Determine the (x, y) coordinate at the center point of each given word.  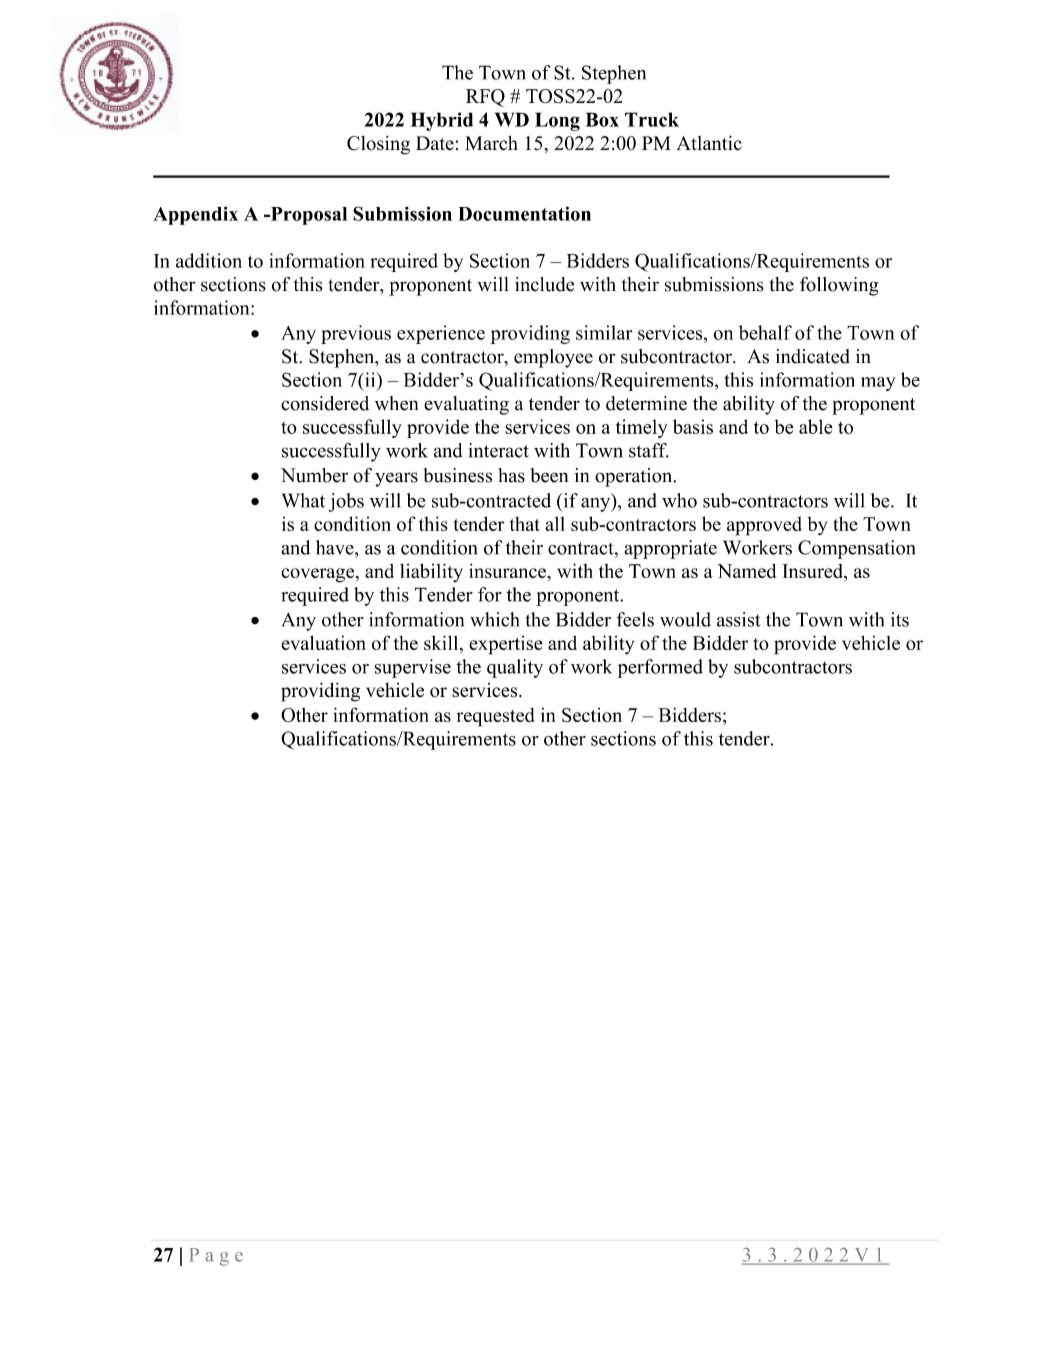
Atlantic (709, 143)
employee (553, 358)
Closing (378, 145)
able (816, 426)
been (549, 475)
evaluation (323, 642)
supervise (413, 668)
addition (209, 260)
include (544, 284)
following (839, 286)
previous (356, 334)
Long (557, 121)
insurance (508, 570)
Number (314, 475)
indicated (813, 356)
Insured (813, 572)
